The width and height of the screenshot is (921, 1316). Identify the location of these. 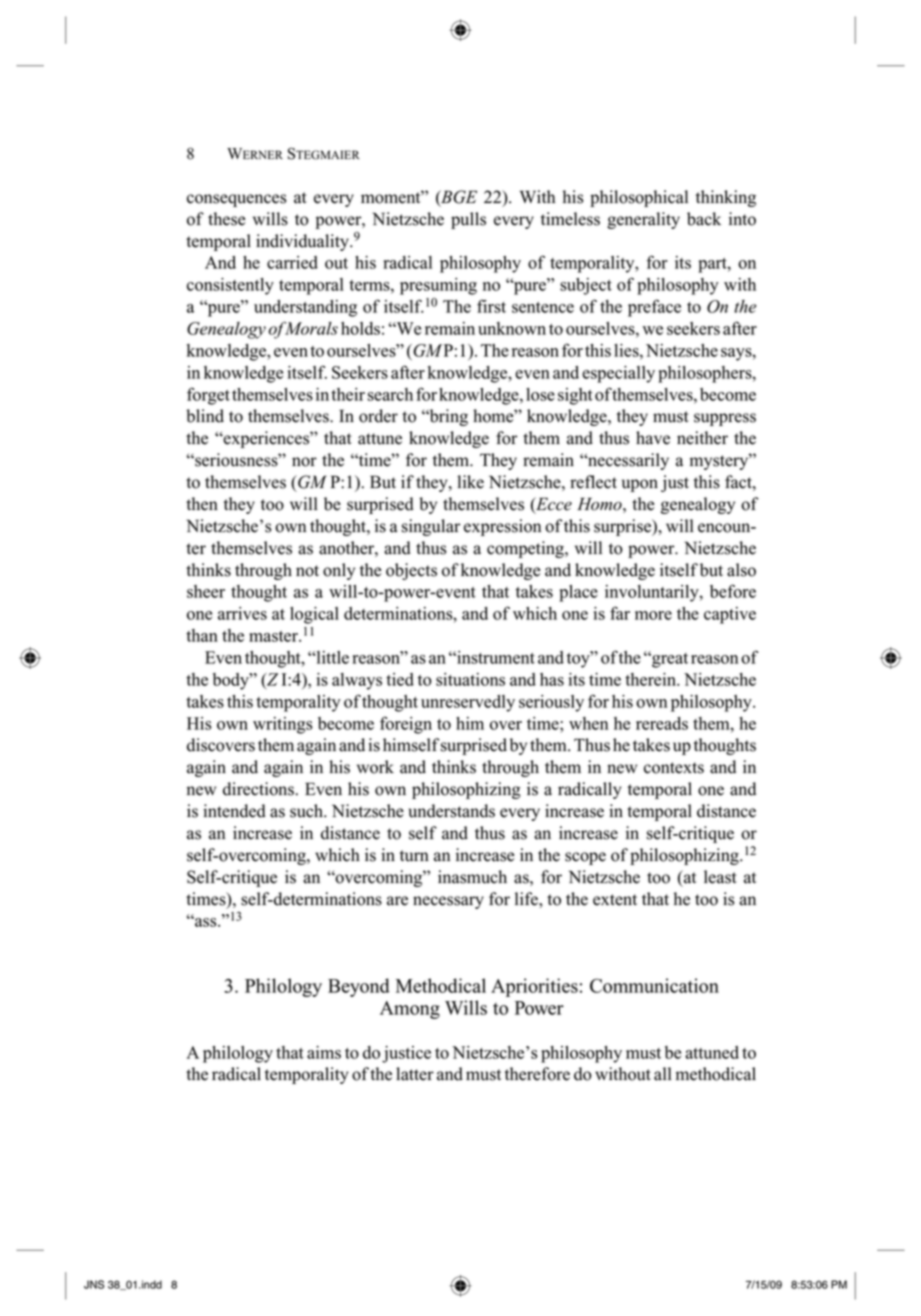
(226, 219).
